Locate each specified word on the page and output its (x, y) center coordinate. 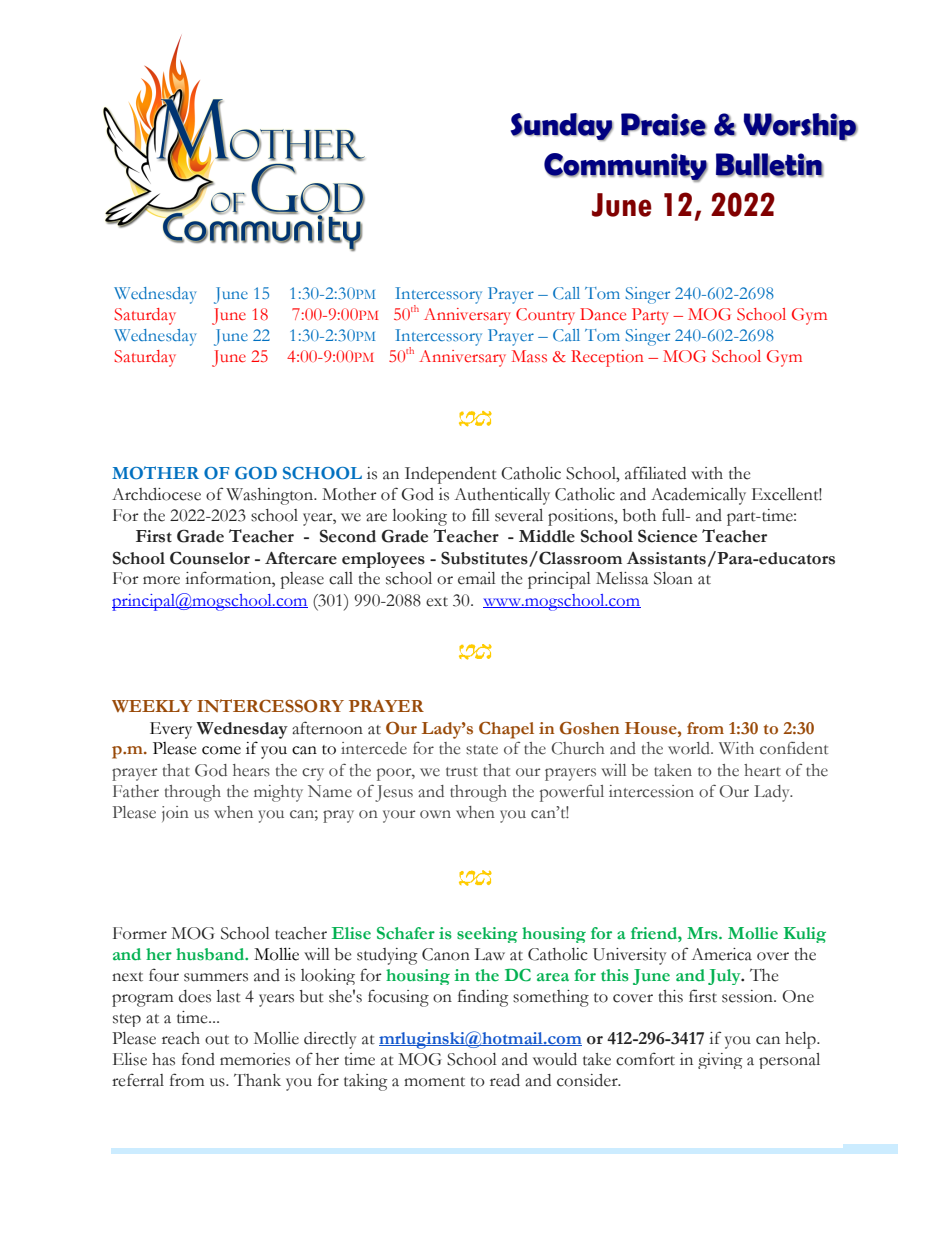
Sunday (562, 127)
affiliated (655, 473)
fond (198, 1059)
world (690, 748)
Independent (451, 475)
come (221, 750)
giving (720, 1061)
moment (434, 1082)
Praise (664, 125)
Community (626, 167)
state (482, 750)
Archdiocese (156, 494)
